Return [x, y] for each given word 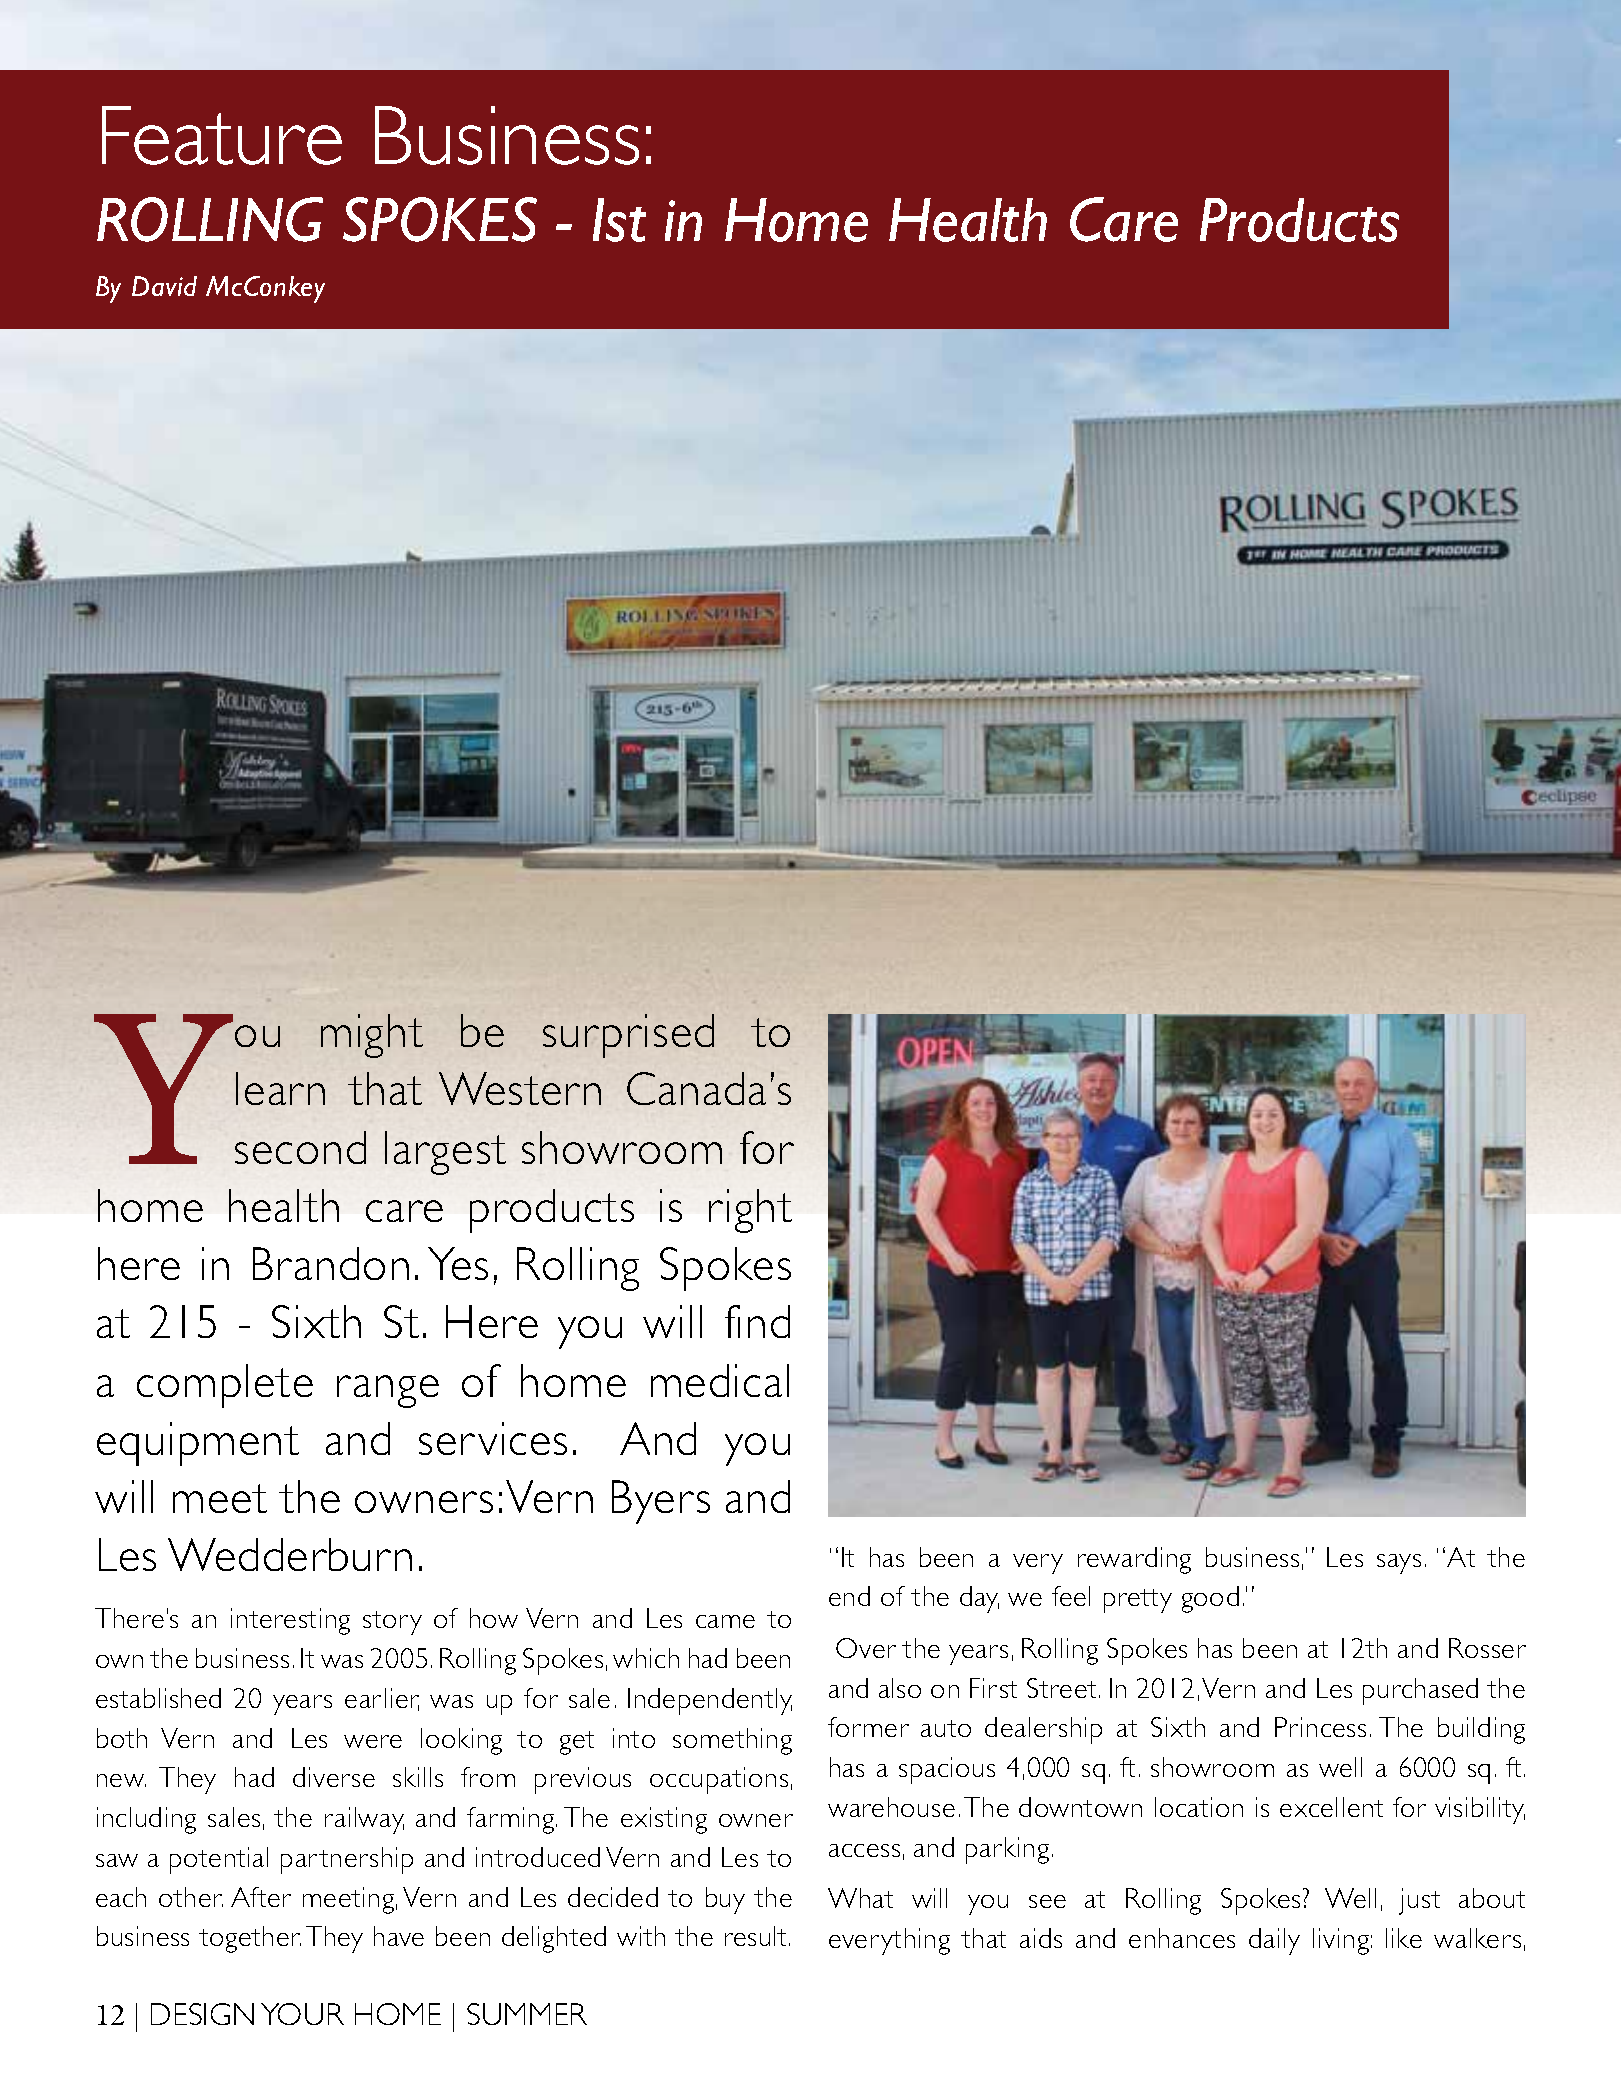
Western [520, 1088]
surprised [628, 1036]
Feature [222, 135]
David [164, 286]
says [1399, 1564]
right [750, 1211]
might [372, 1036]
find [757, 1321]
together [250, 1939]
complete [225, 1386]
